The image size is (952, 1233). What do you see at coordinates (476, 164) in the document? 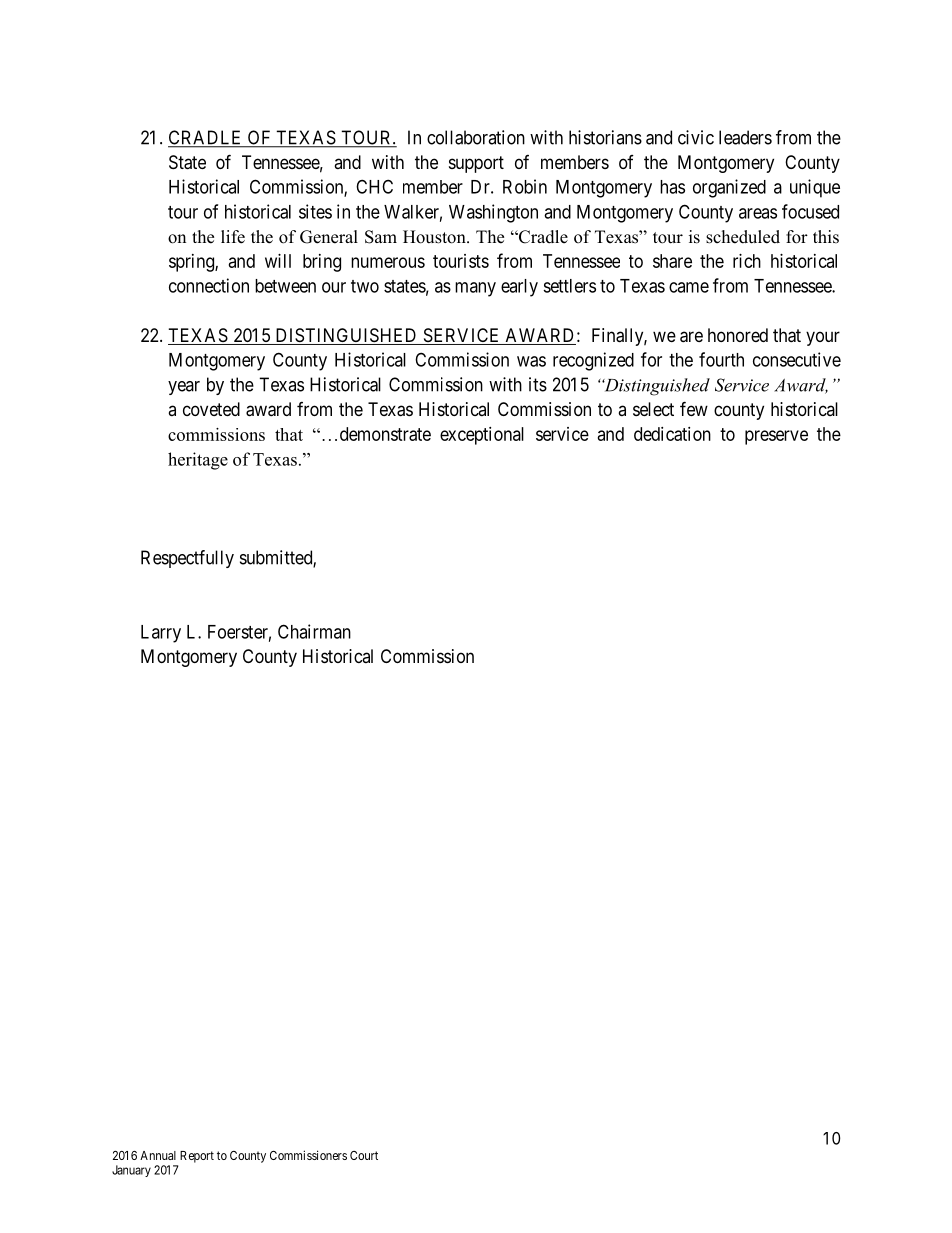
I see `support` at bounding box center [476, 164].
